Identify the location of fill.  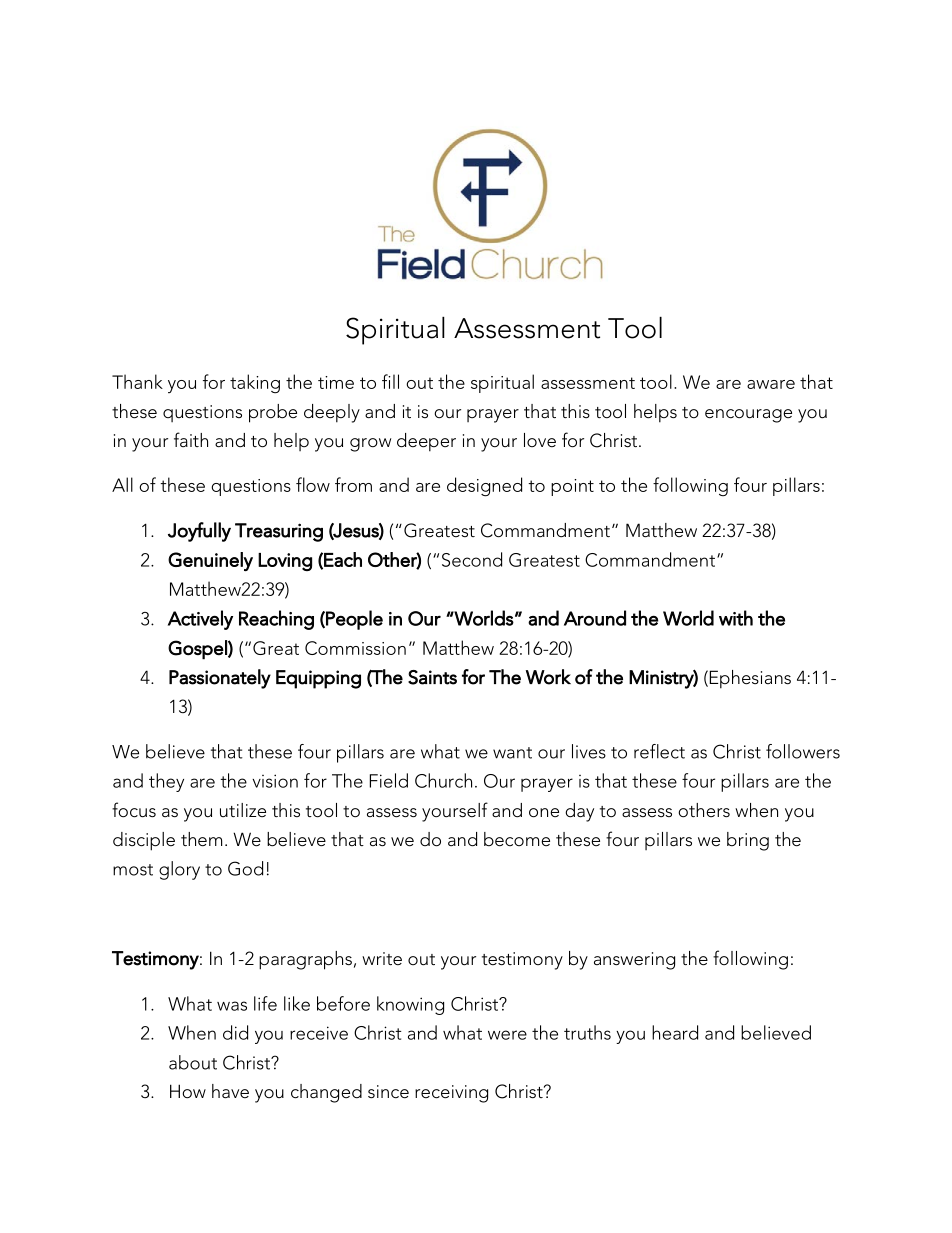
(390, 381).
